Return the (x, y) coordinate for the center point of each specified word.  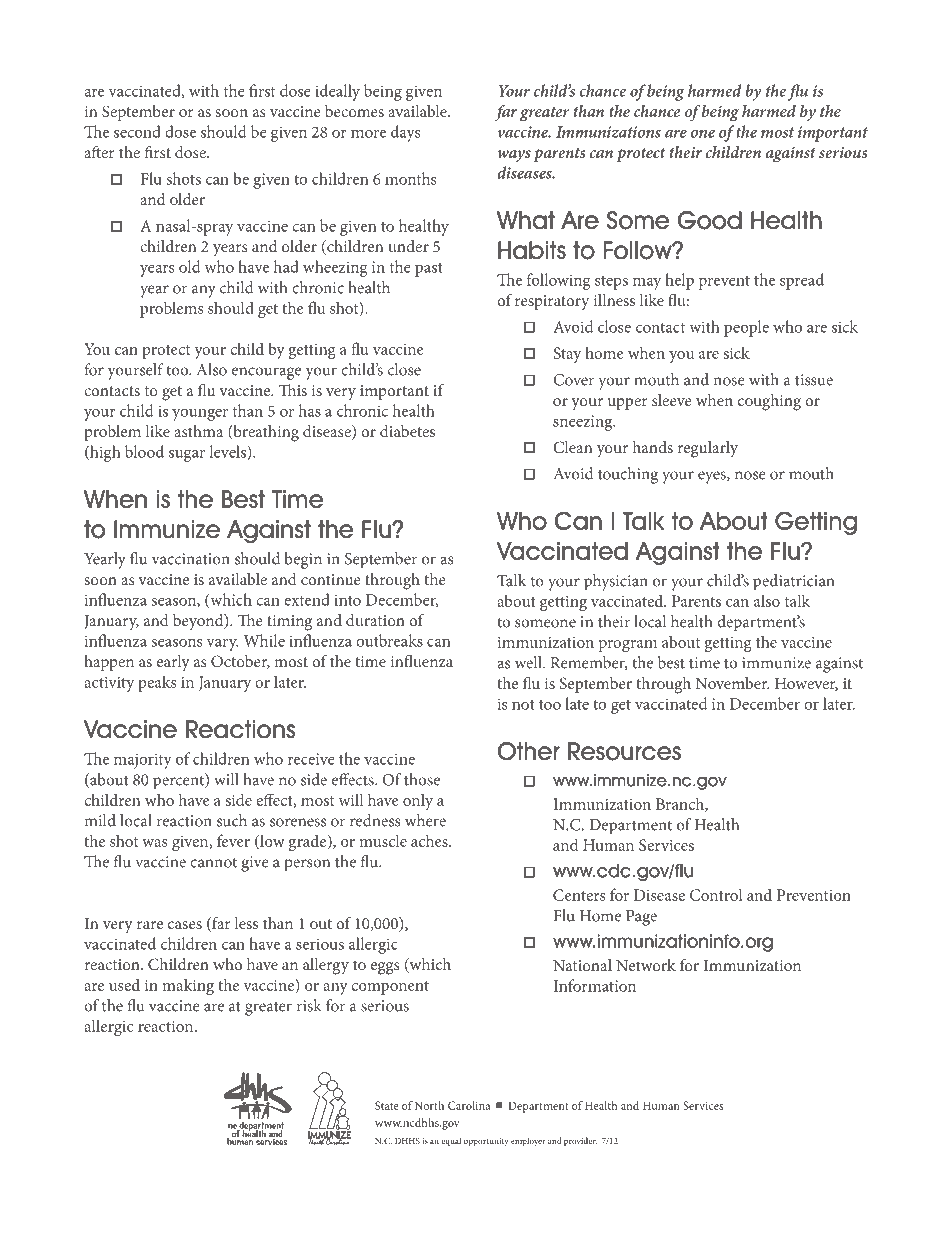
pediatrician (793, 582)
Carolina (469, 1105)
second (137, 131)
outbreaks (389, 640)
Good (709, 220)
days (406, 133)
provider (580, 1142)
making (188, 987)
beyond (199, 622)
